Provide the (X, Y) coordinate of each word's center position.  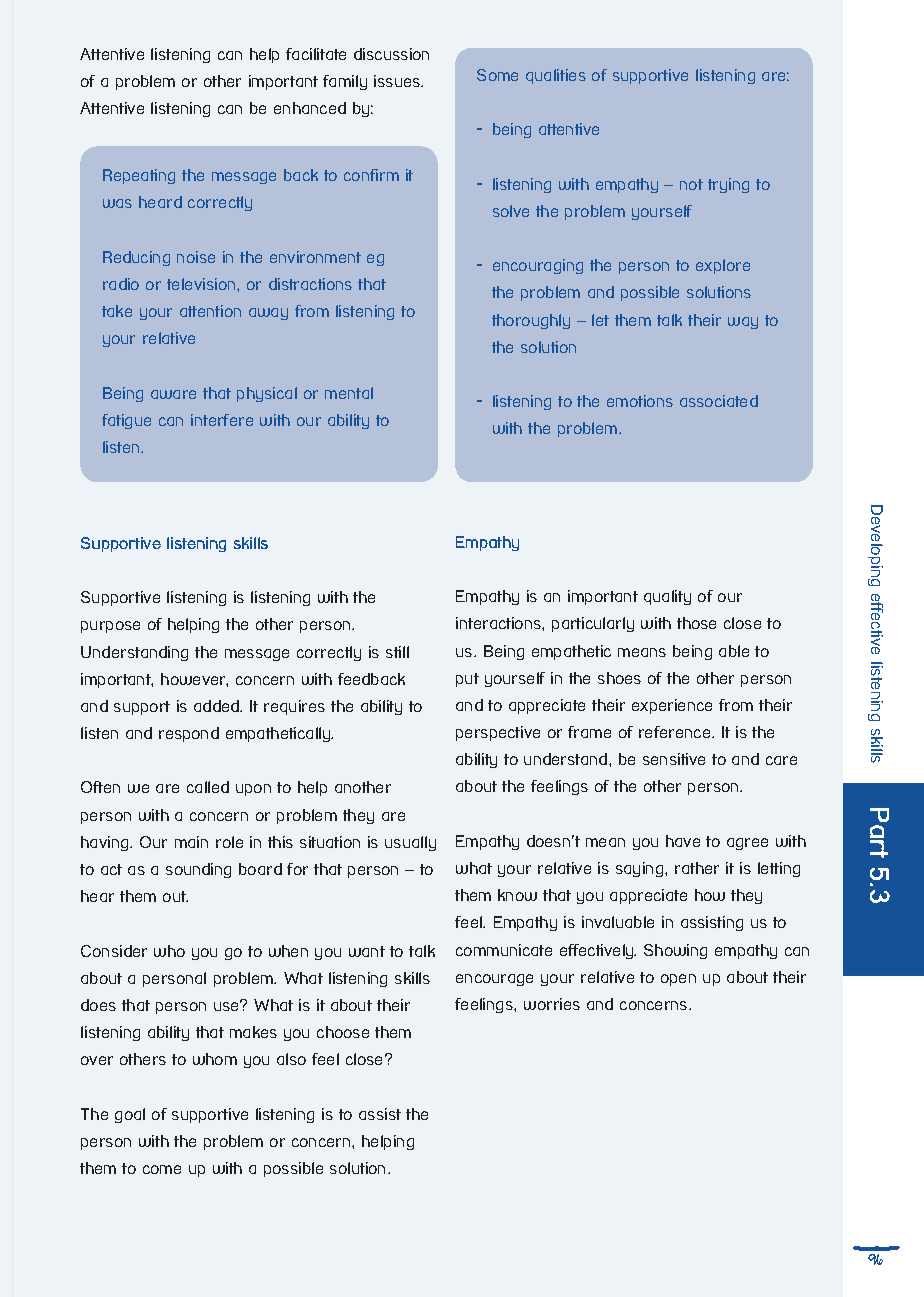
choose (343, 1032)
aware (173, 394)
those (696, 623)
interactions (499, 623)
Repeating (139, 176)
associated (719, 401)
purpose (110, 627)
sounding (198, 870)
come (162, 1169)
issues (398, 81)
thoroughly (531, 321)
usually (410, 843)
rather (697, 868)
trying (728, 185)
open (678, 980)
